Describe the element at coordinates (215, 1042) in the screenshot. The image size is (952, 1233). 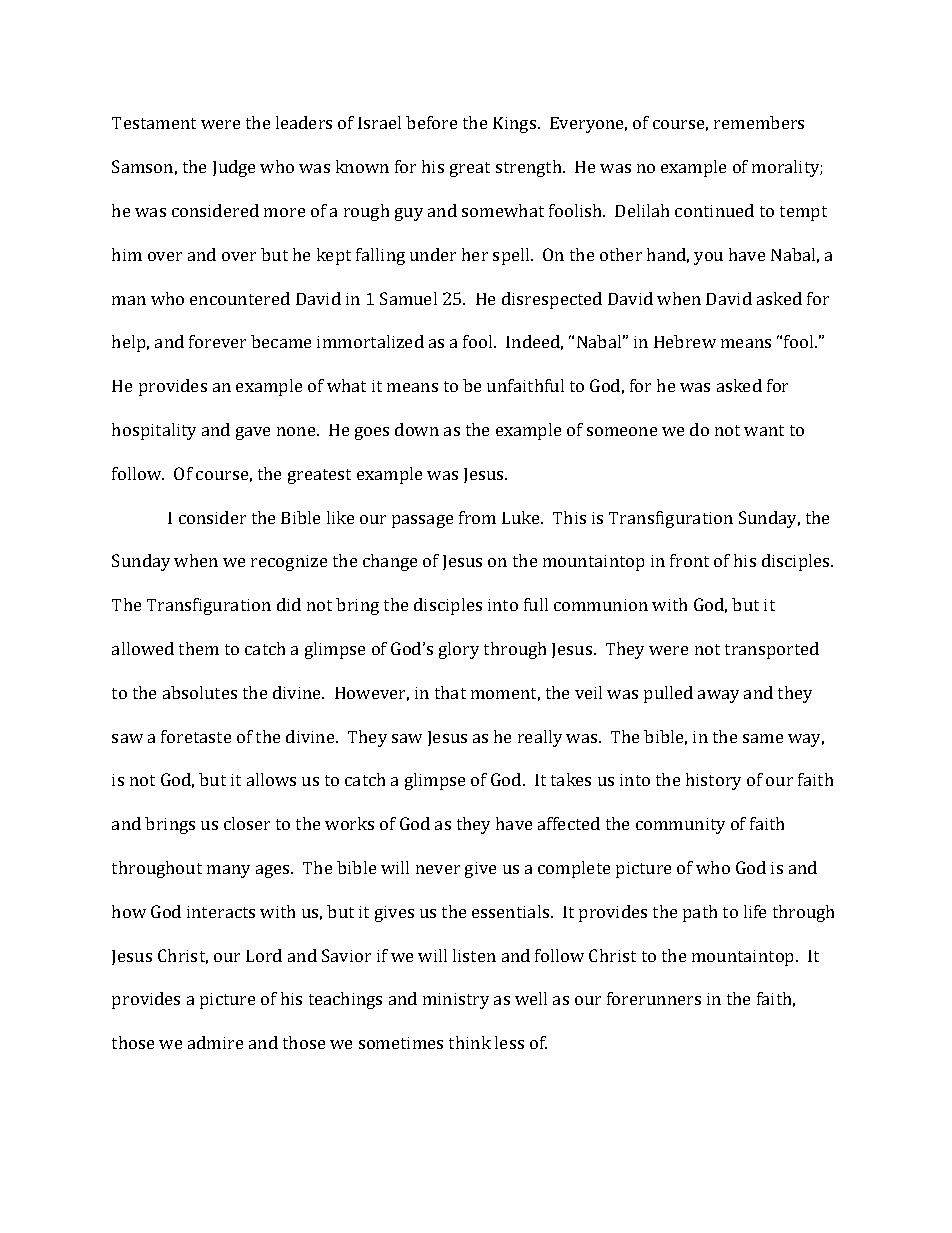
I see `admire` at that location.
